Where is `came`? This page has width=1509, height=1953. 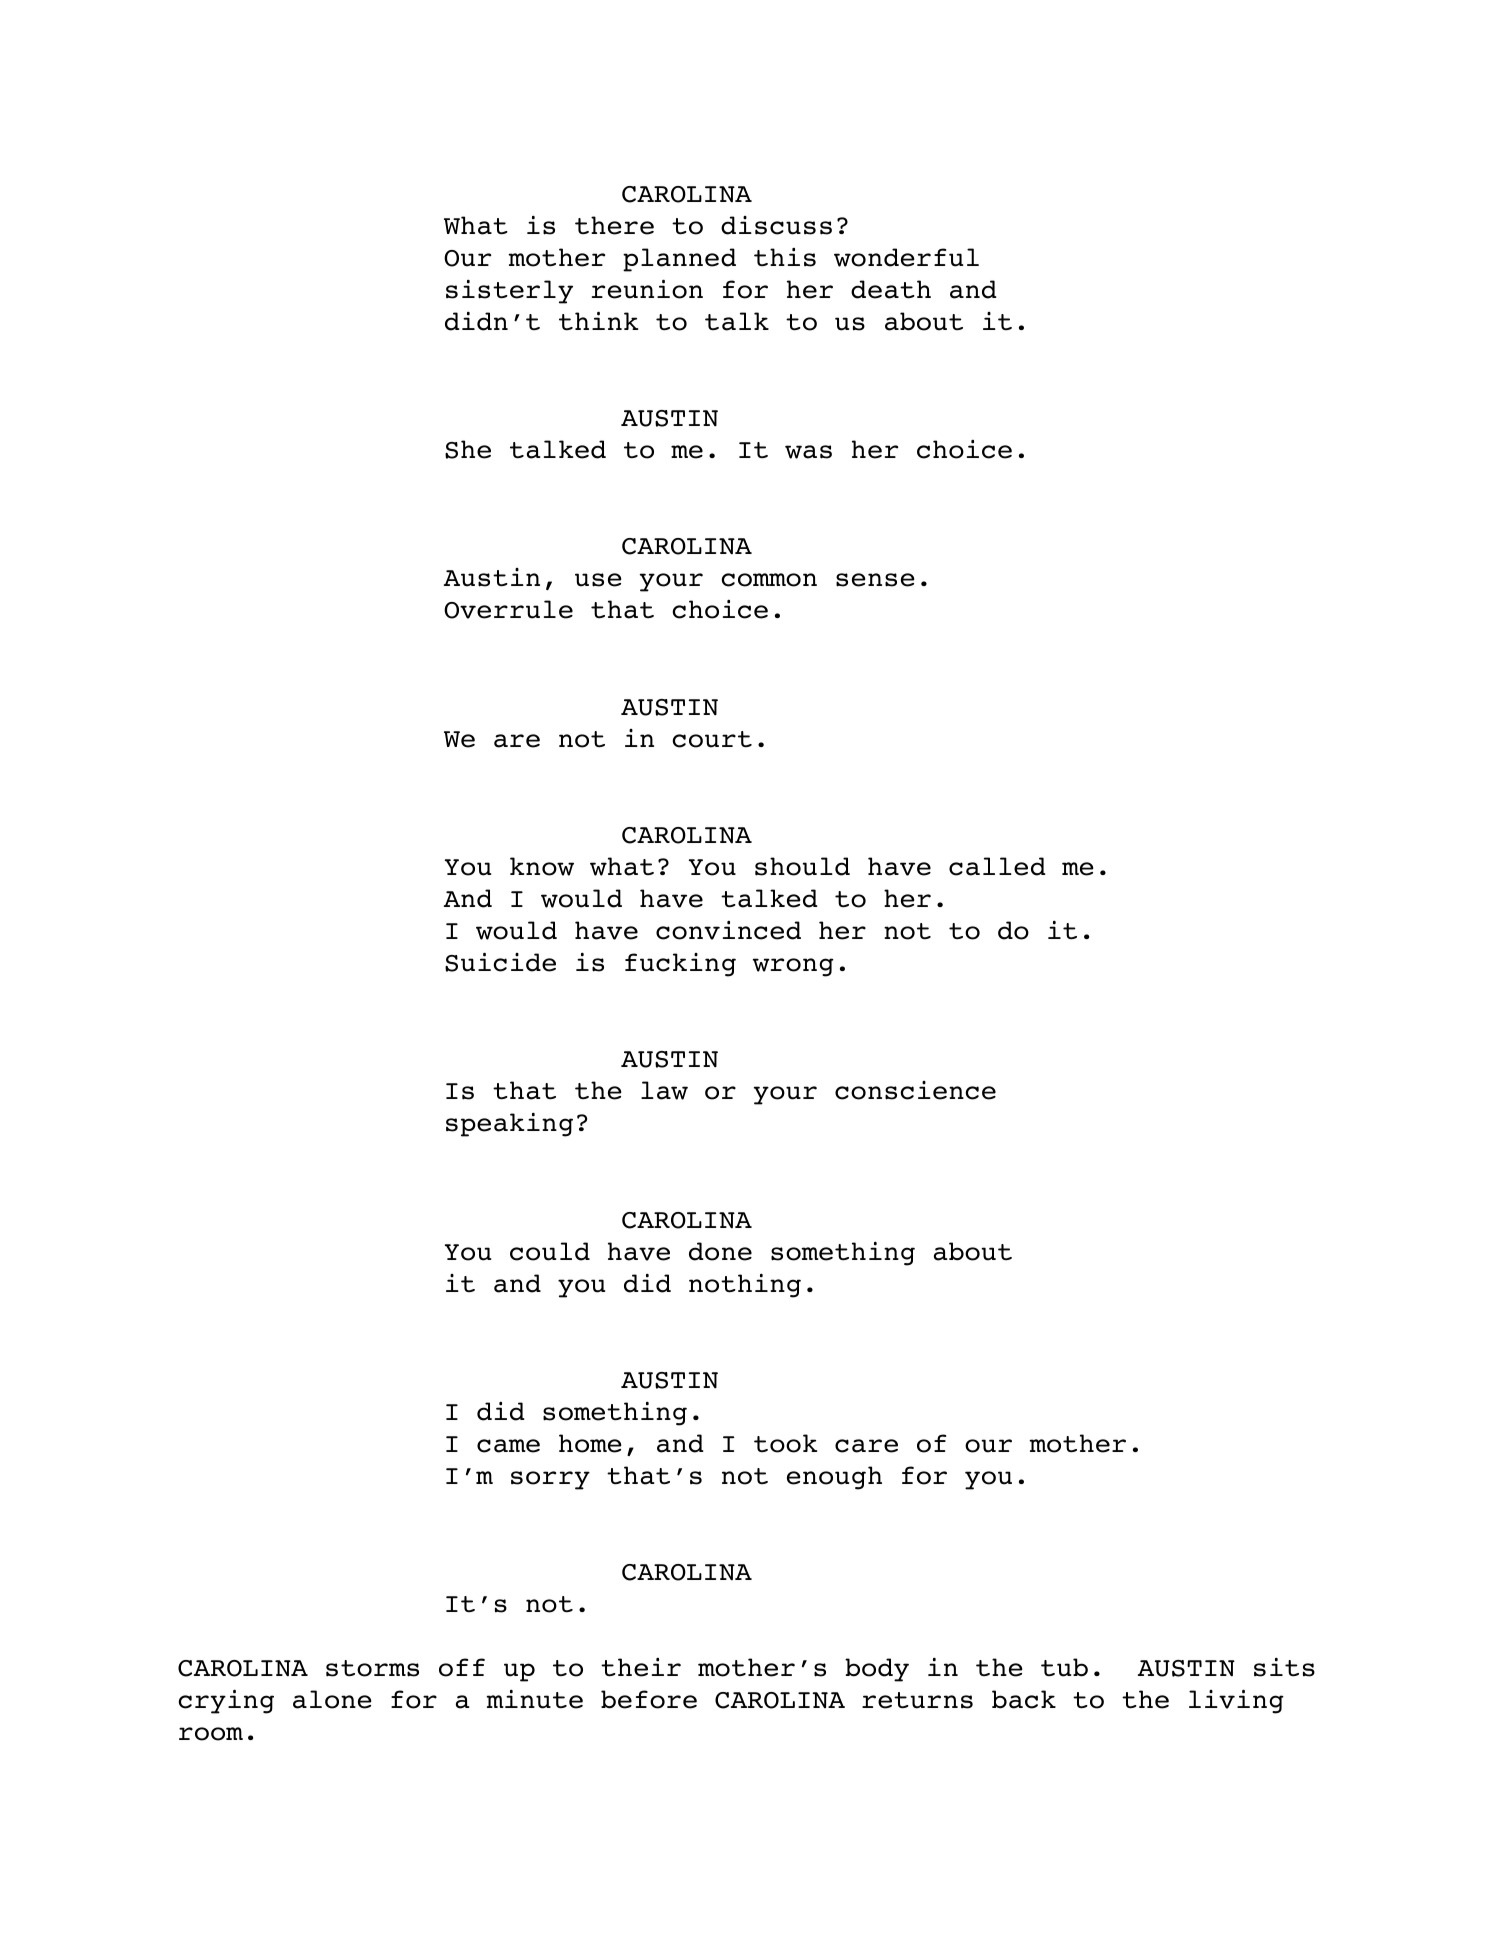 came is located at coordinates (508, 1446).
